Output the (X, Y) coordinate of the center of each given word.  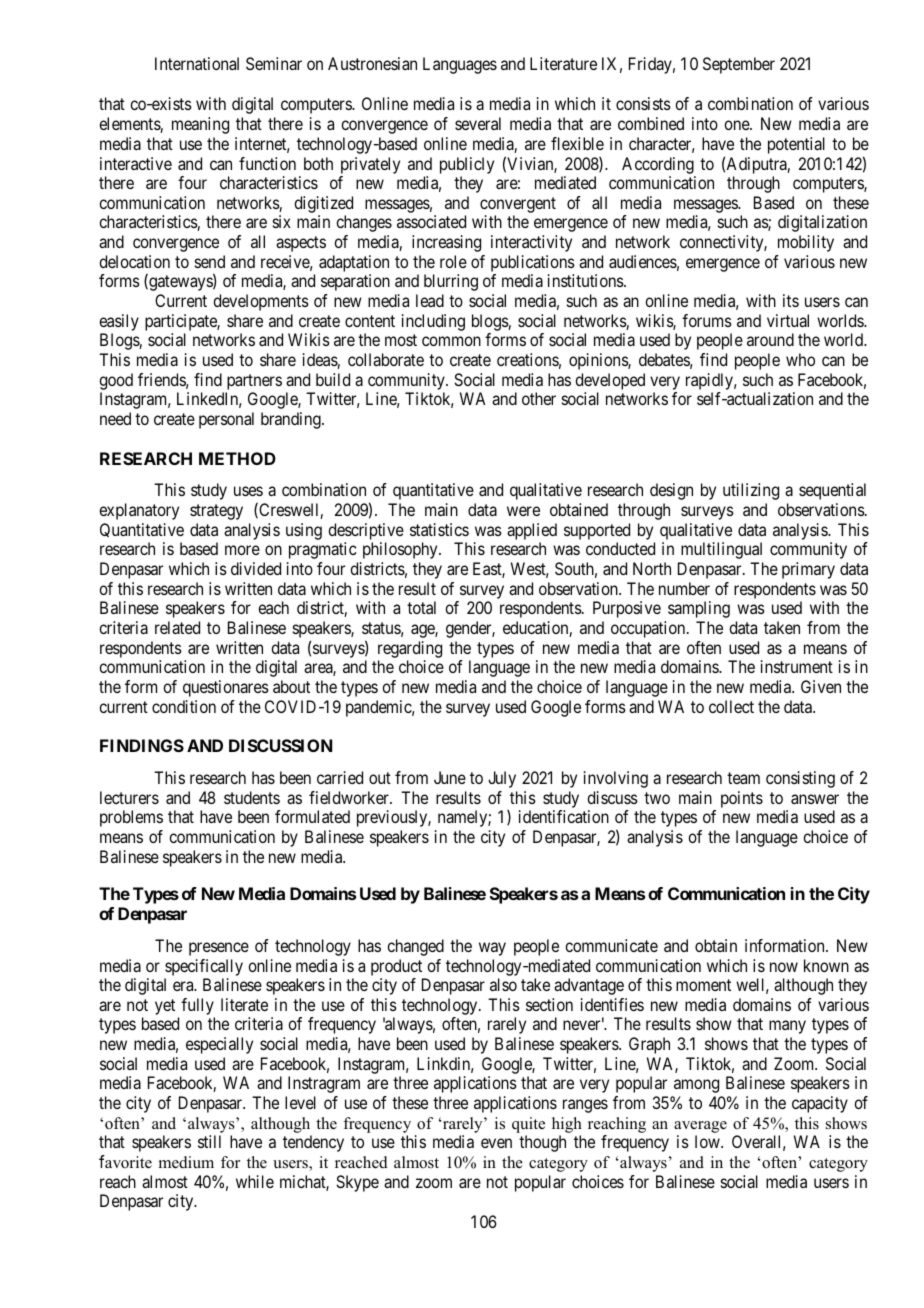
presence (219, 949)
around (770, 339)
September (739, 65)
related (177, 627)
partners (254, 382)
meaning (200, 125)
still (209, 1141)
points (742, 799)
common (451, 341)
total (421, 607)
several (478, 123)
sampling (699, 609)
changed (415, 947)
